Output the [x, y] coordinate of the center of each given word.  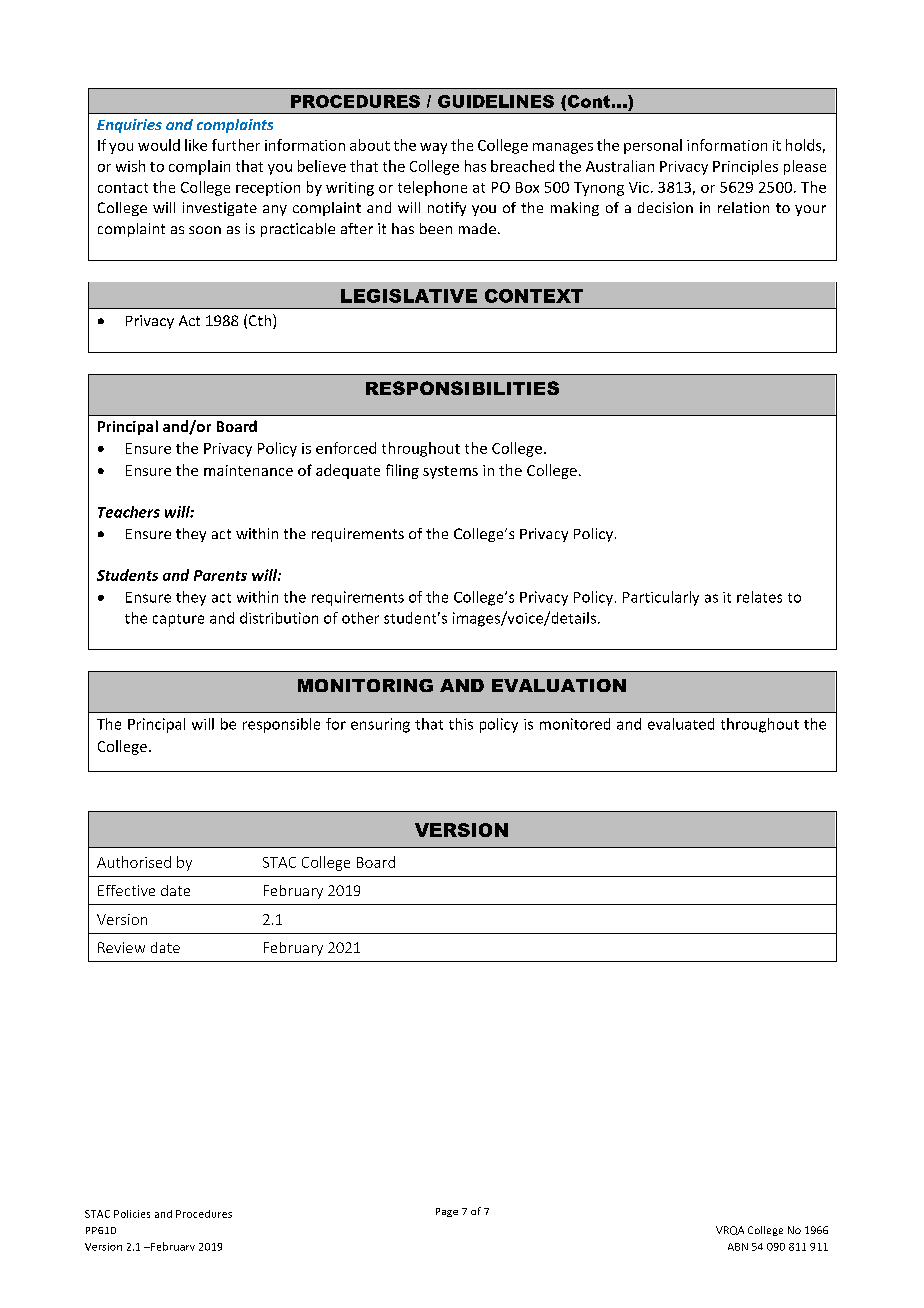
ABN [738, 1247]
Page [447, 1212]
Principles [745, 167]
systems [450, 472]
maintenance [248, 470]
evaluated [681, 724]
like [196, 145]
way [433, 148]
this [461, 724]
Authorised [134, 862]
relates [759, 597]
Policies [132, 1214]
